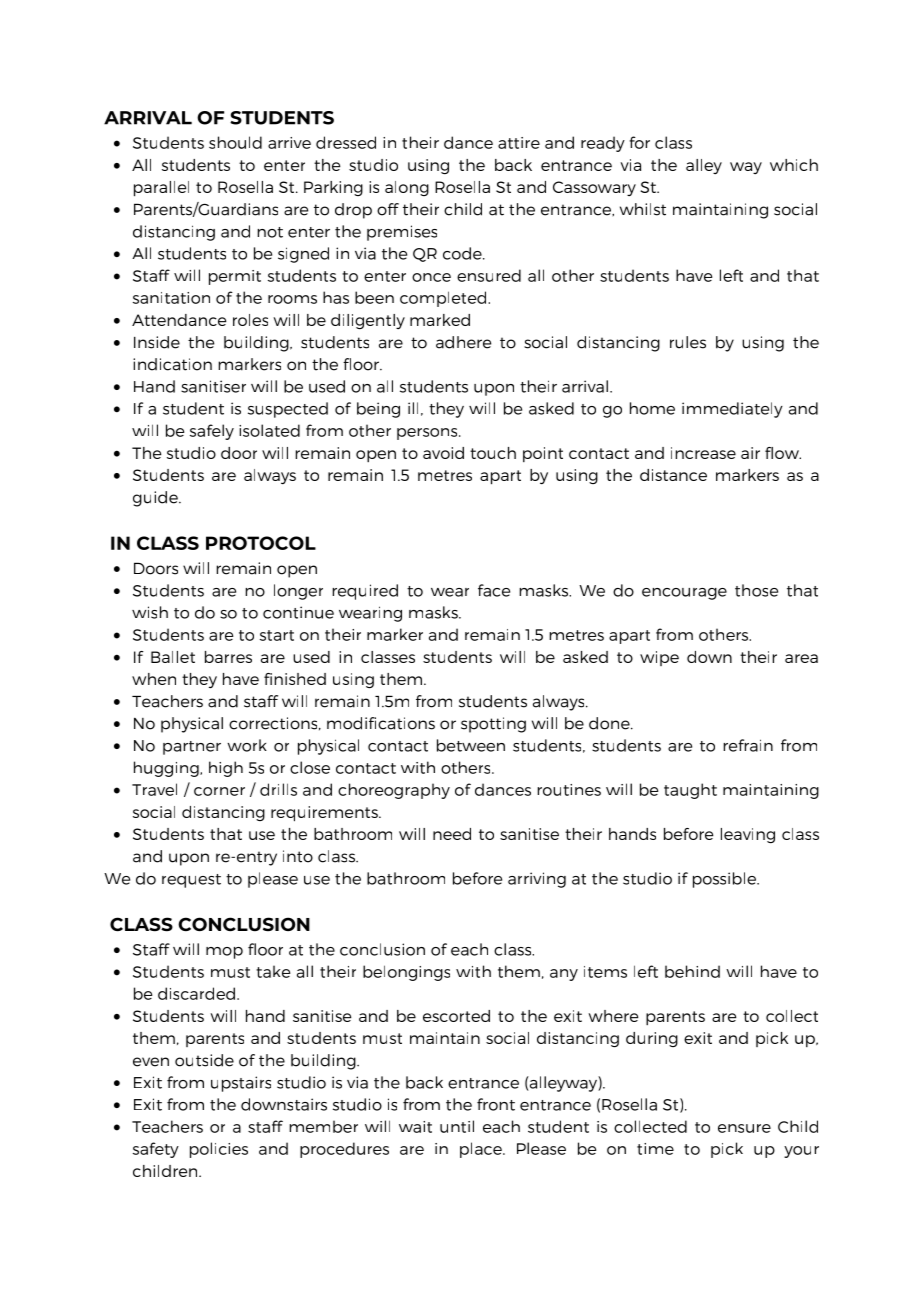 The image size is (924, 1308). Describe the element at coordinates (655, 1149) in the image. I see `time` at that location.
